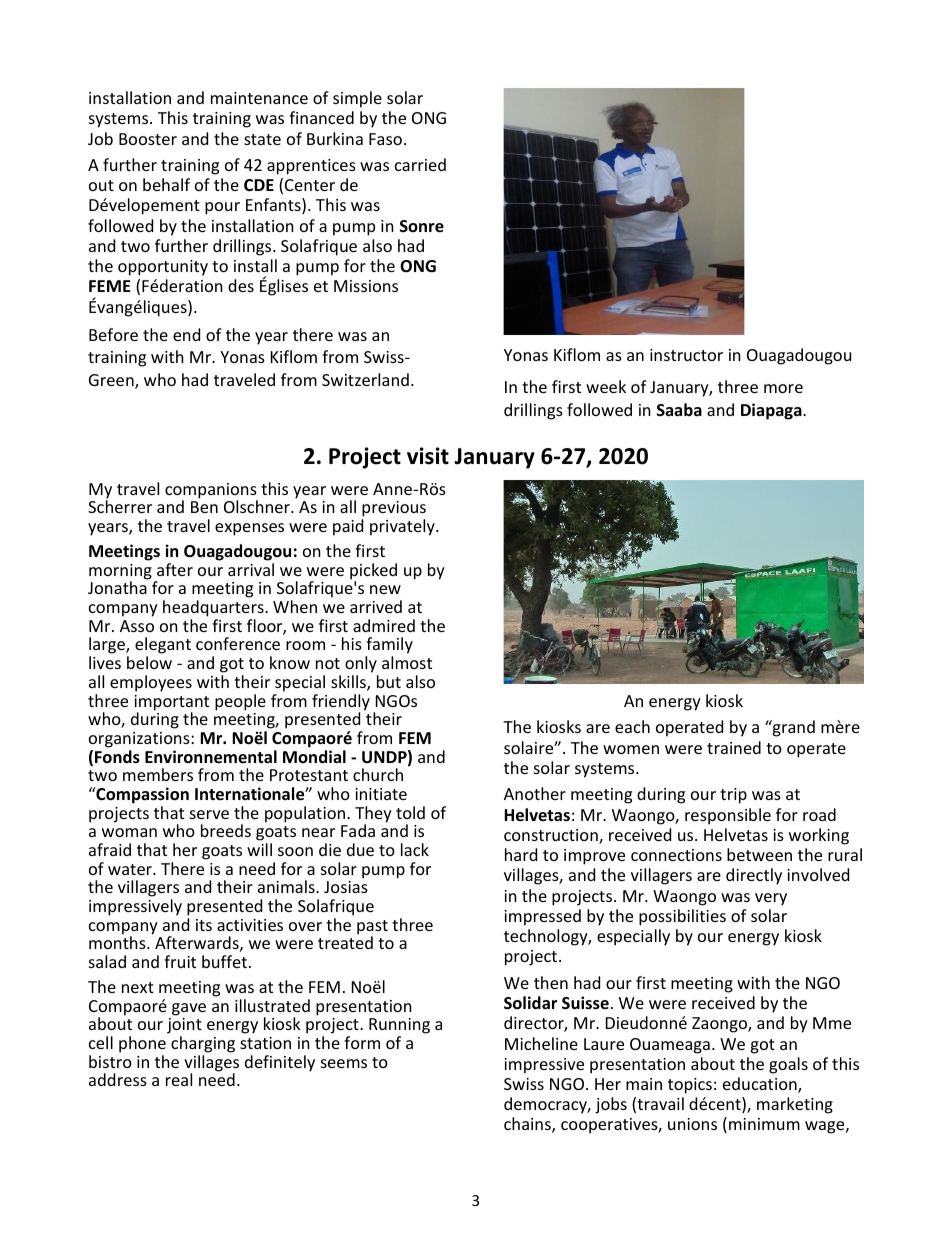  Describe the element at coordinates (420, 164) in the image. I see `carried` at that location.
